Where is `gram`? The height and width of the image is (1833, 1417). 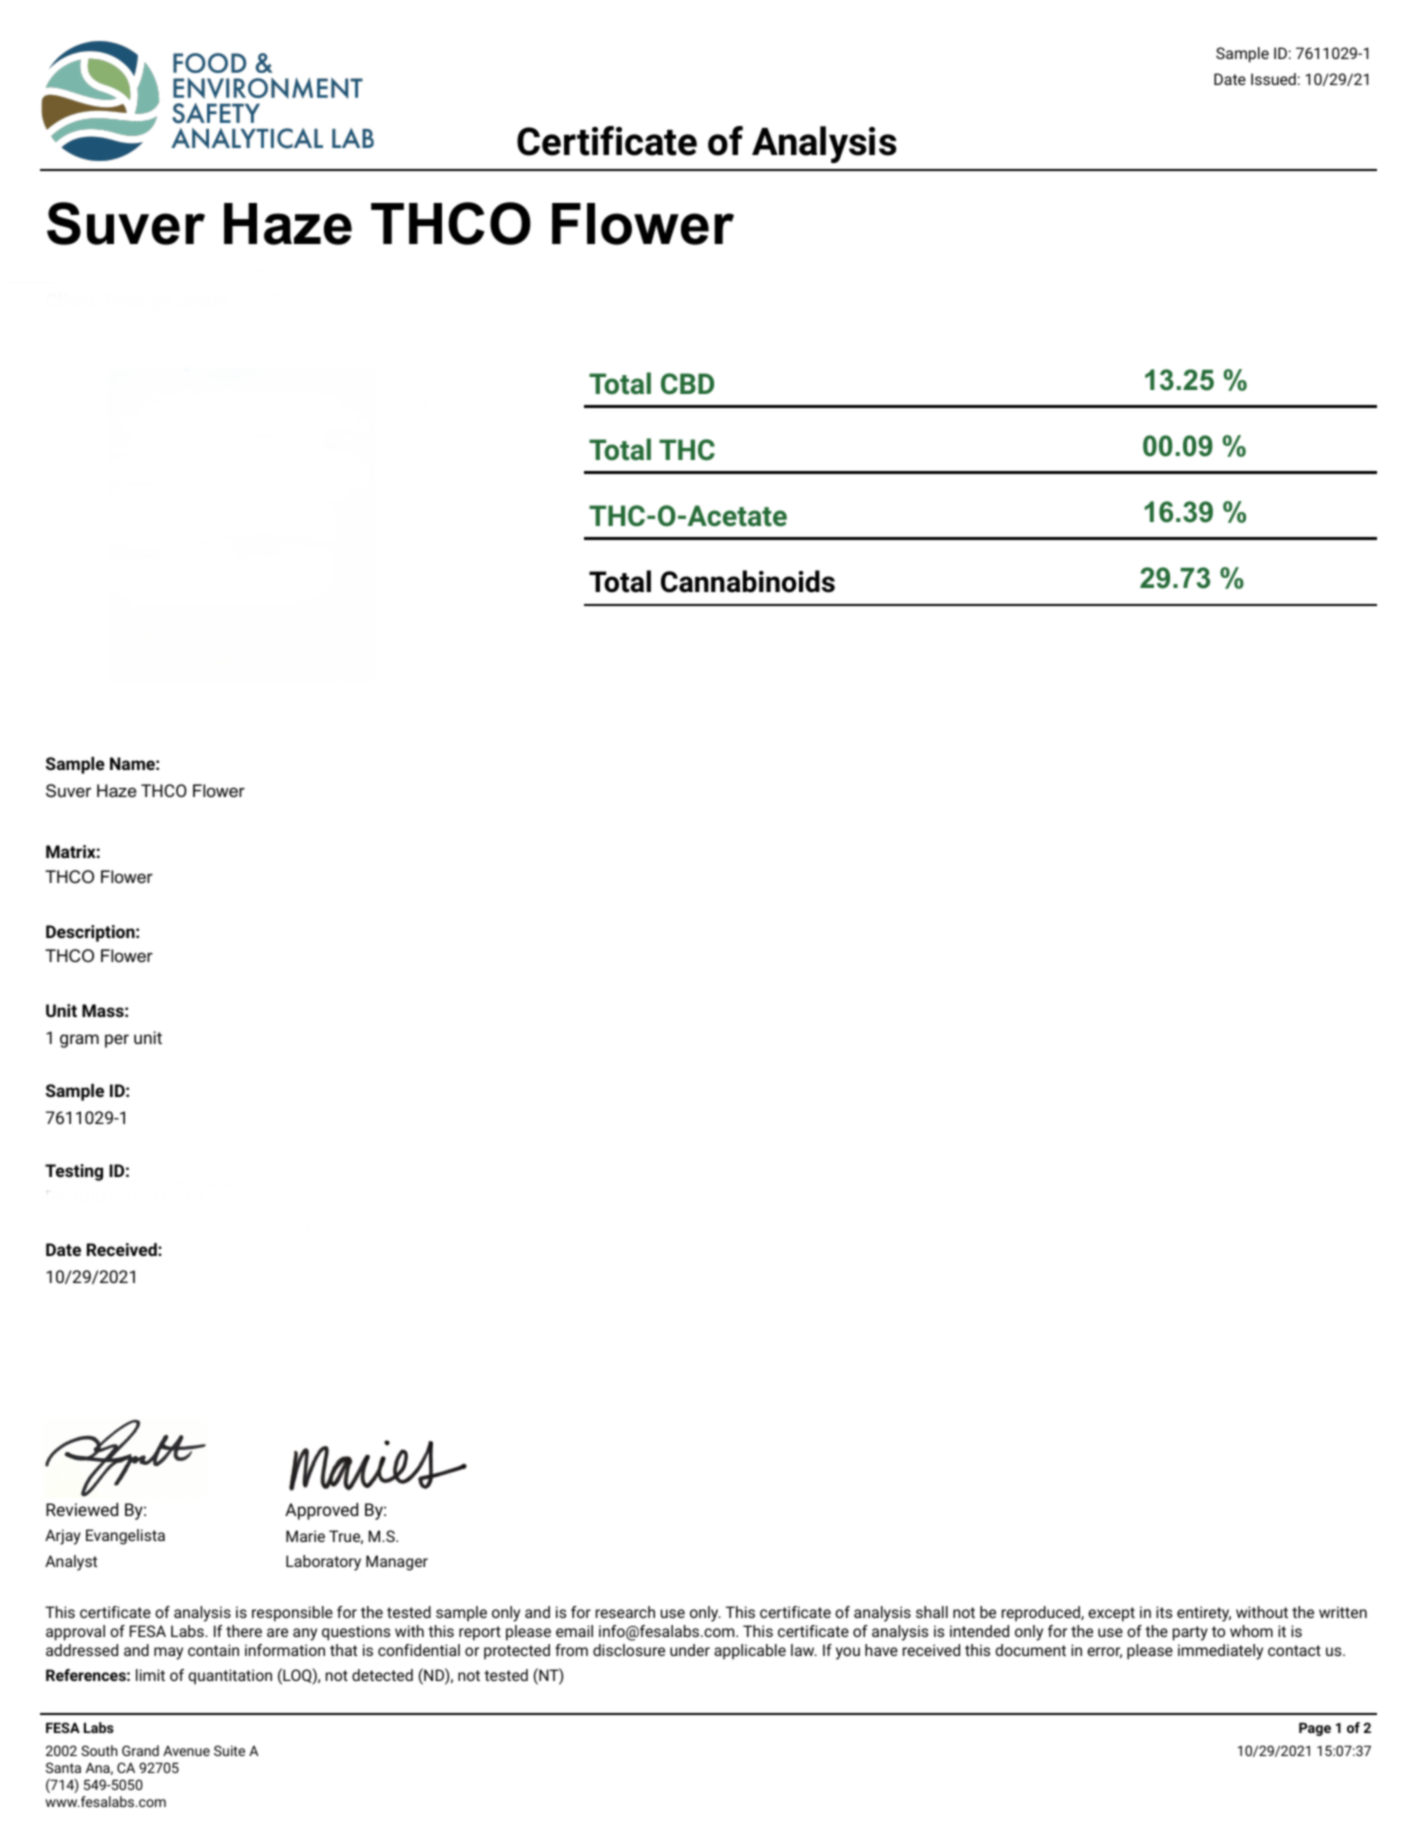 gram is located at coordinates (79, 1041).
